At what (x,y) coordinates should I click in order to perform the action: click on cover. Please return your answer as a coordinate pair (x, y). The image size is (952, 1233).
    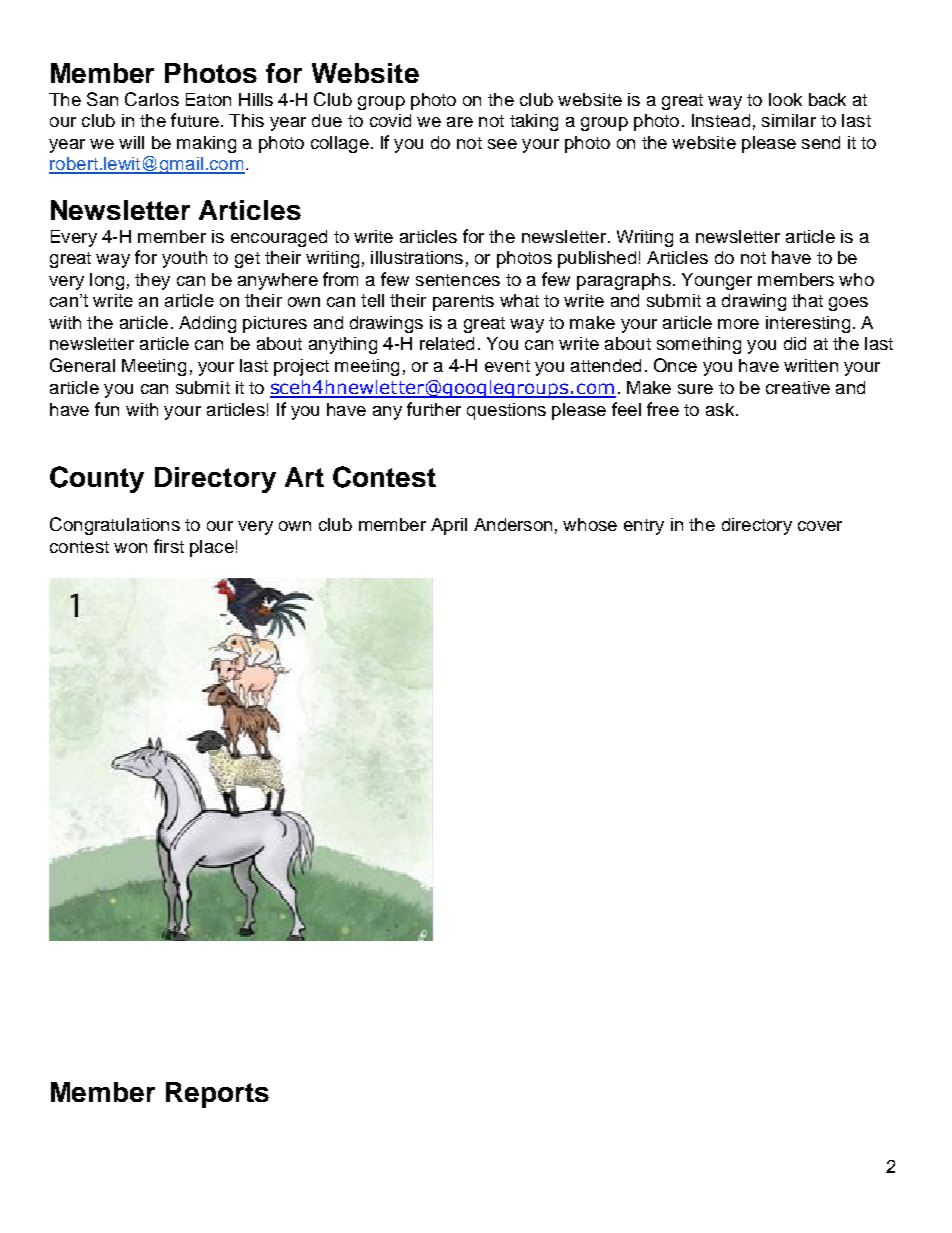
    Looking at the image, I should click on (820, 526).
